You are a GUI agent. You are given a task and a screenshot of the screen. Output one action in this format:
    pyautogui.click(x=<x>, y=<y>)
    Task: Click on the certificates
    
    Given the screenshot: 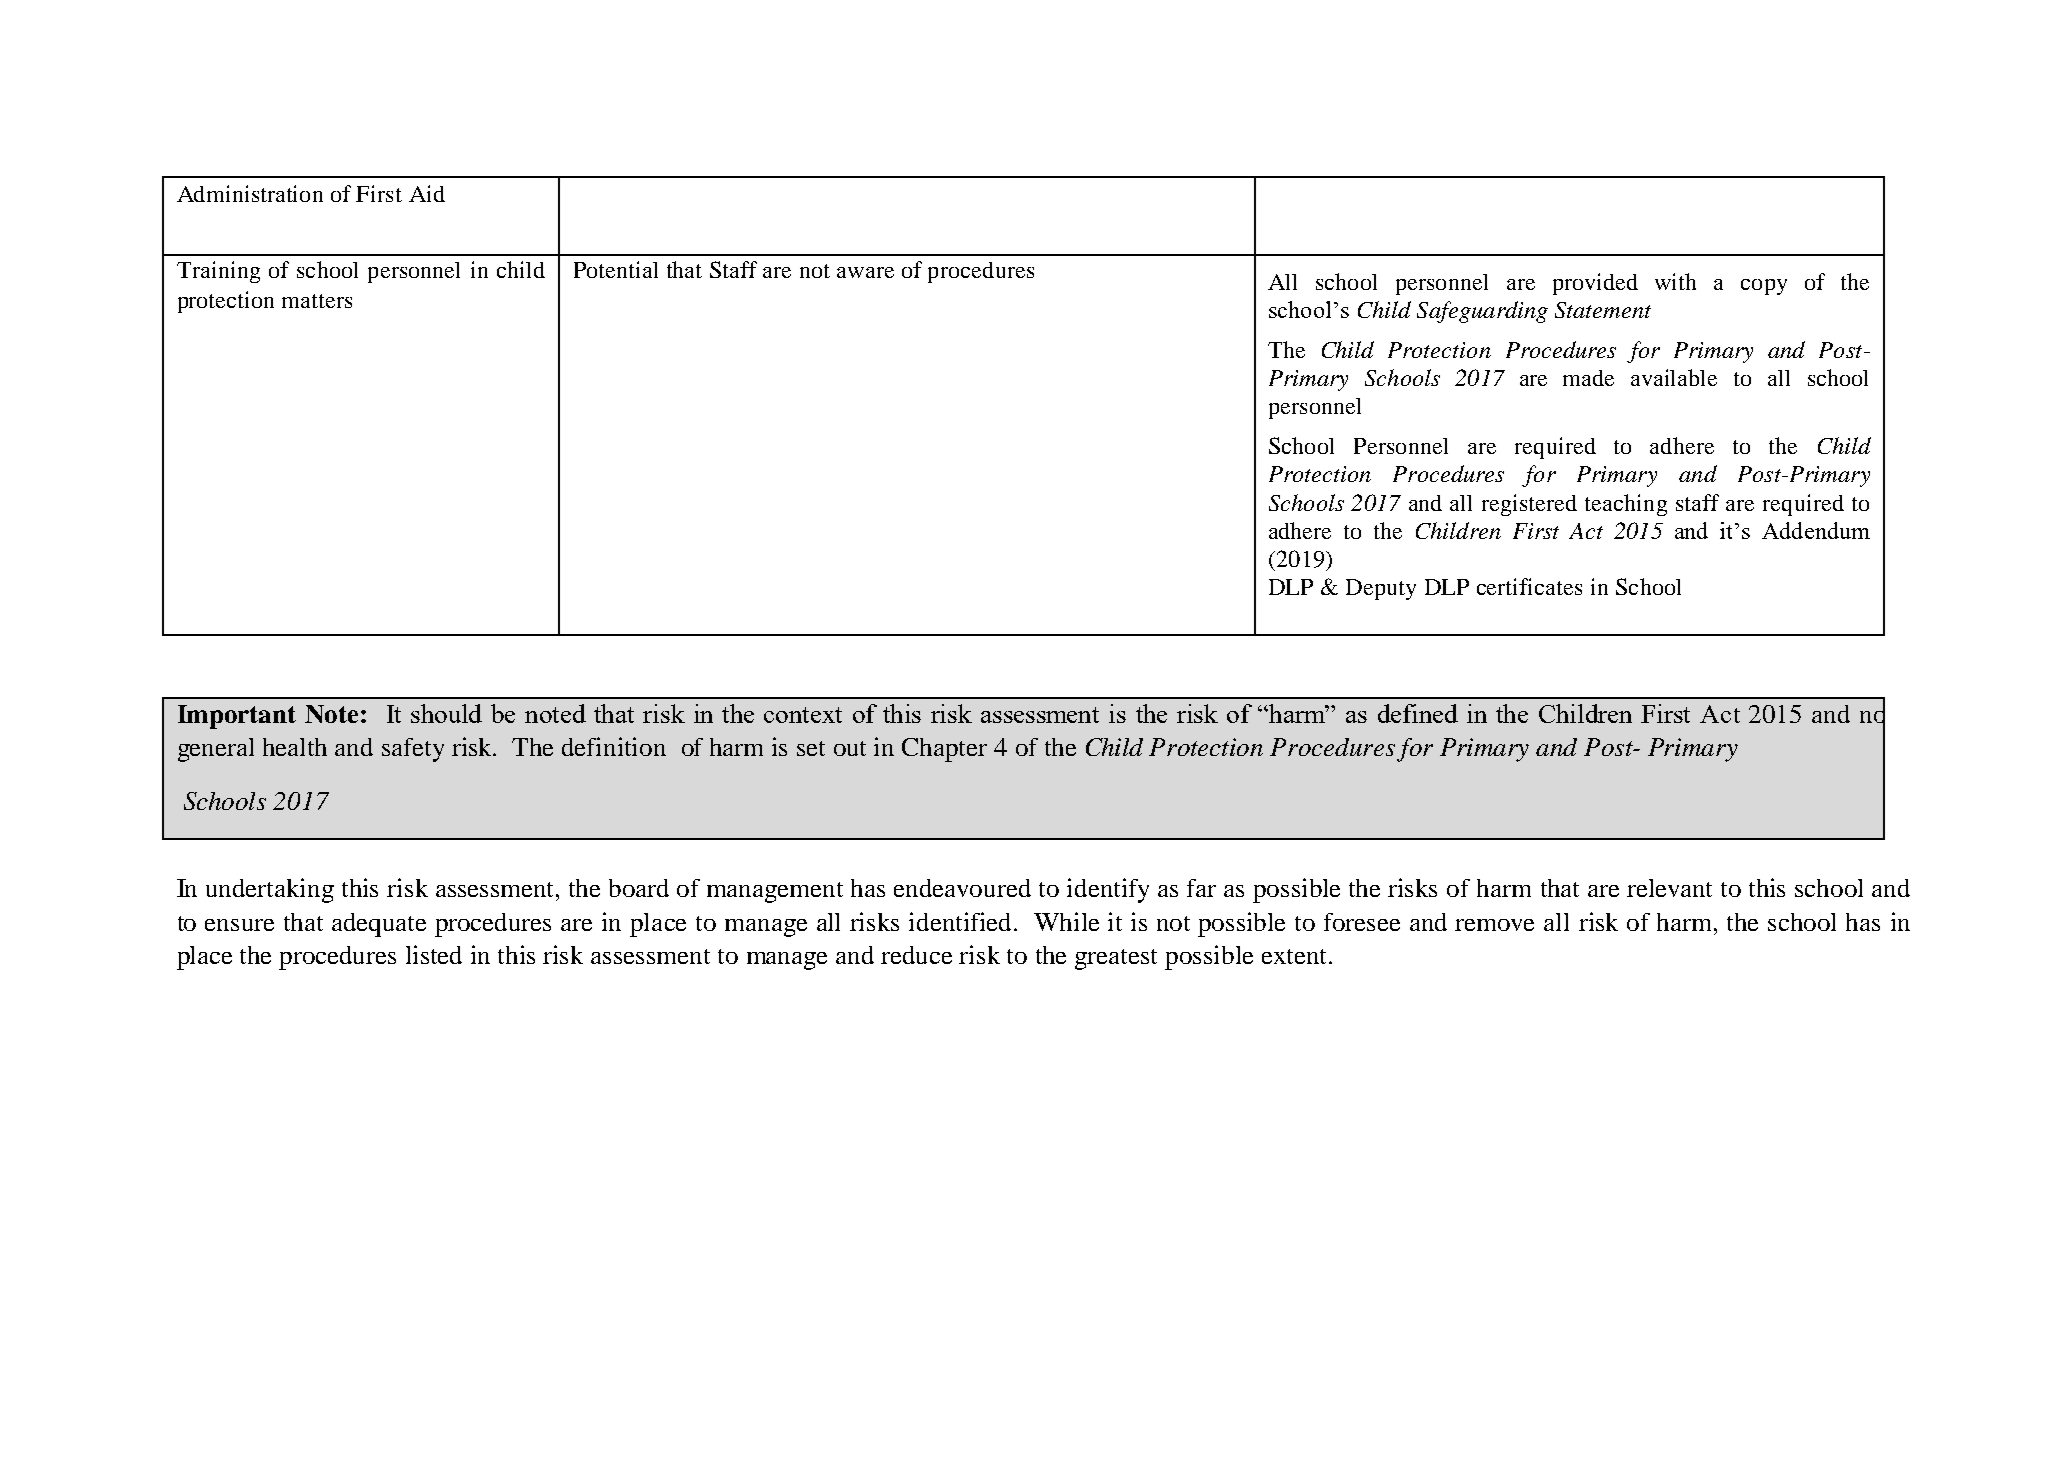 What is the action you would take?
    pyautogui.click(x=1529, y=586)
